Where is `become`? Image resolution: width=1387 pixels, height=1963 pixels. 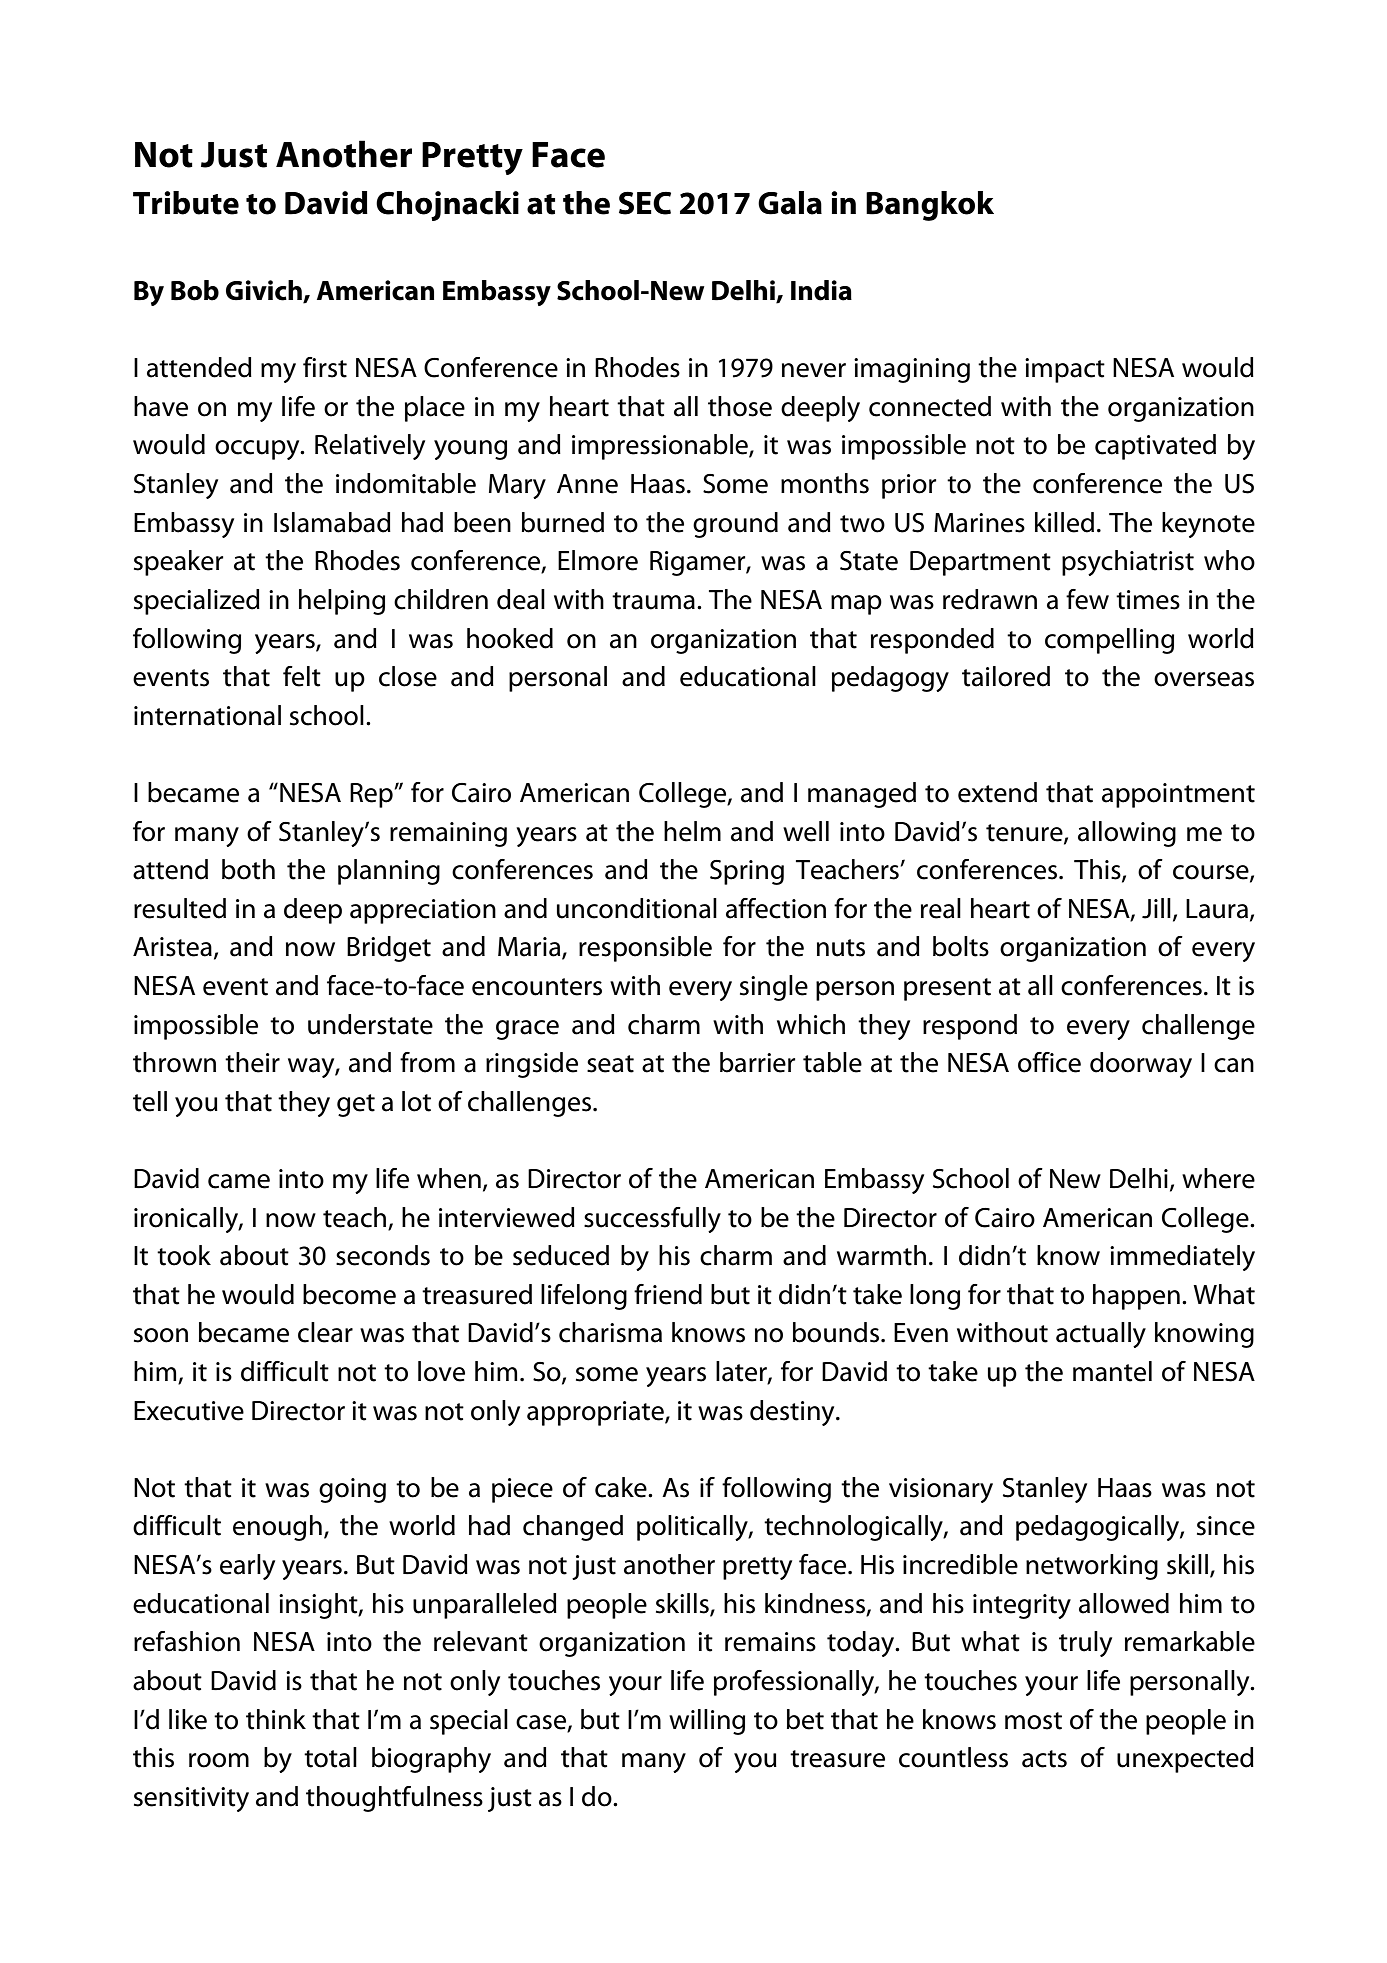 become is located at coordinates (349, 1294).
